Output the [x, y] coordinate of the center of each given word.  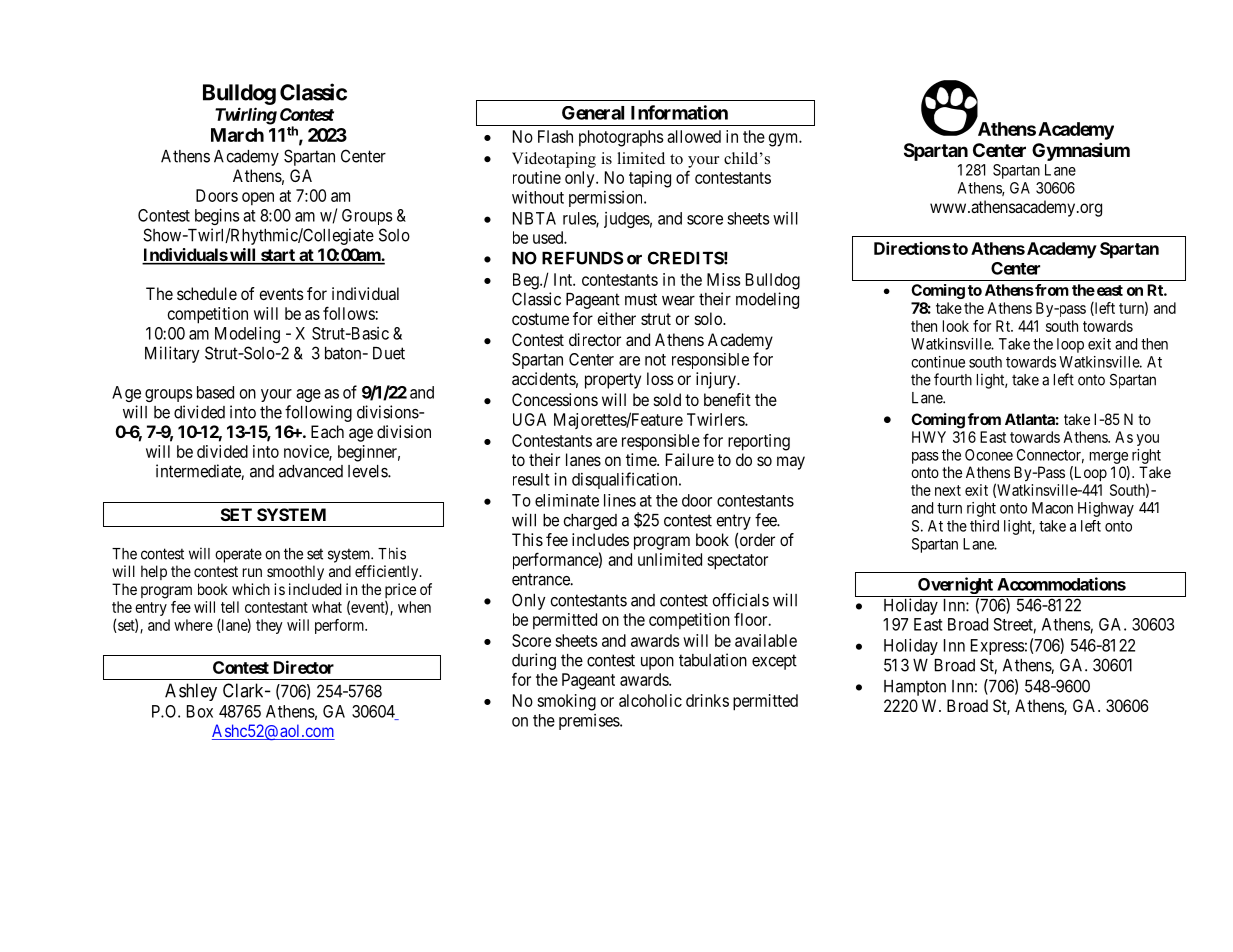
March [237, 135]
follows [349, 313]
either [616, 318]
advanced [311, 471]
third [984, 526]
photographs [621, 138]
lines [620, 500]
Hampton [915, 688]
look [956, 326]
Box [200, 711]
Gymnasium [1081, 151]
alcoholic [650, 700]
